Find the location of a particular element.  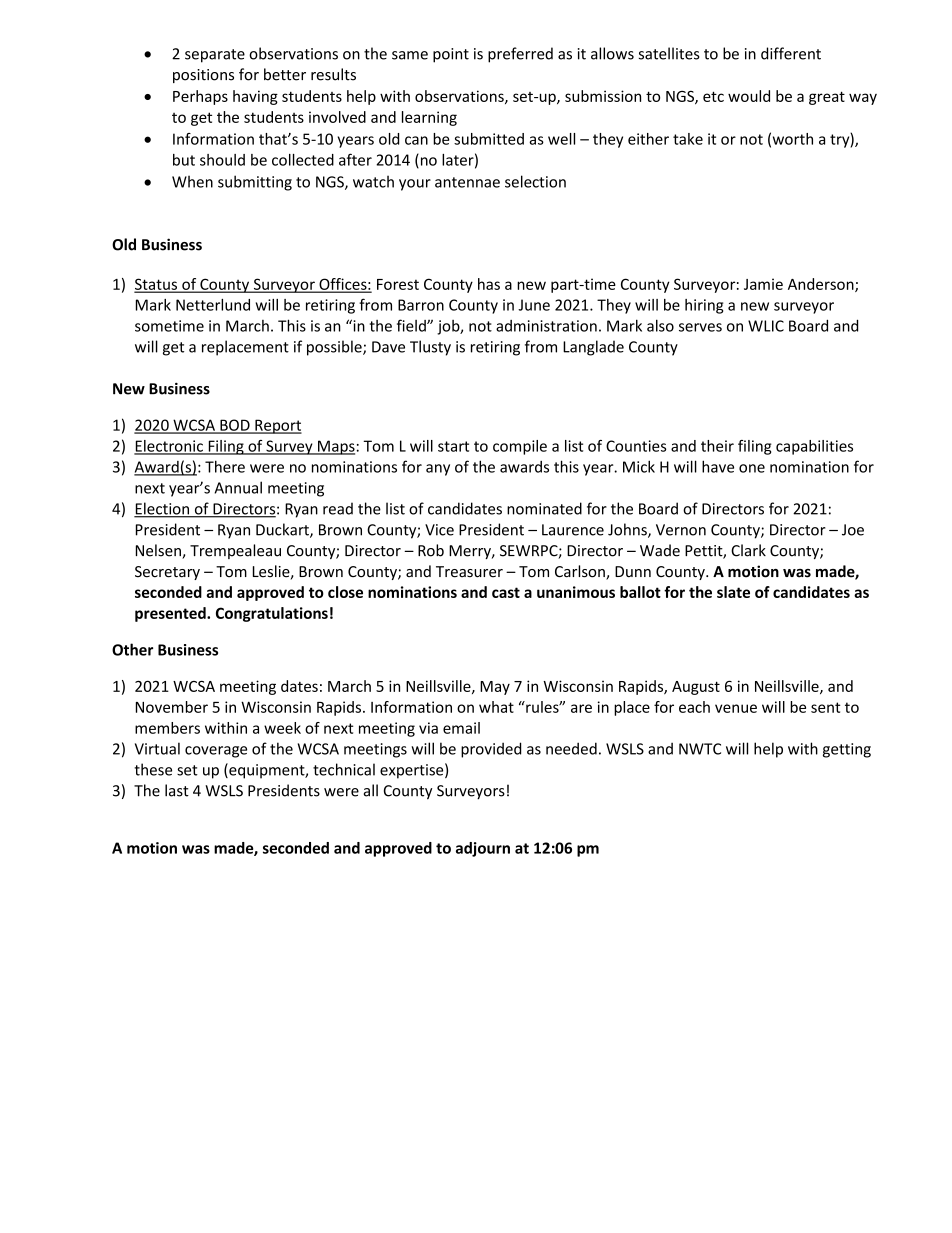

different is located at coordinates (791, 53).
